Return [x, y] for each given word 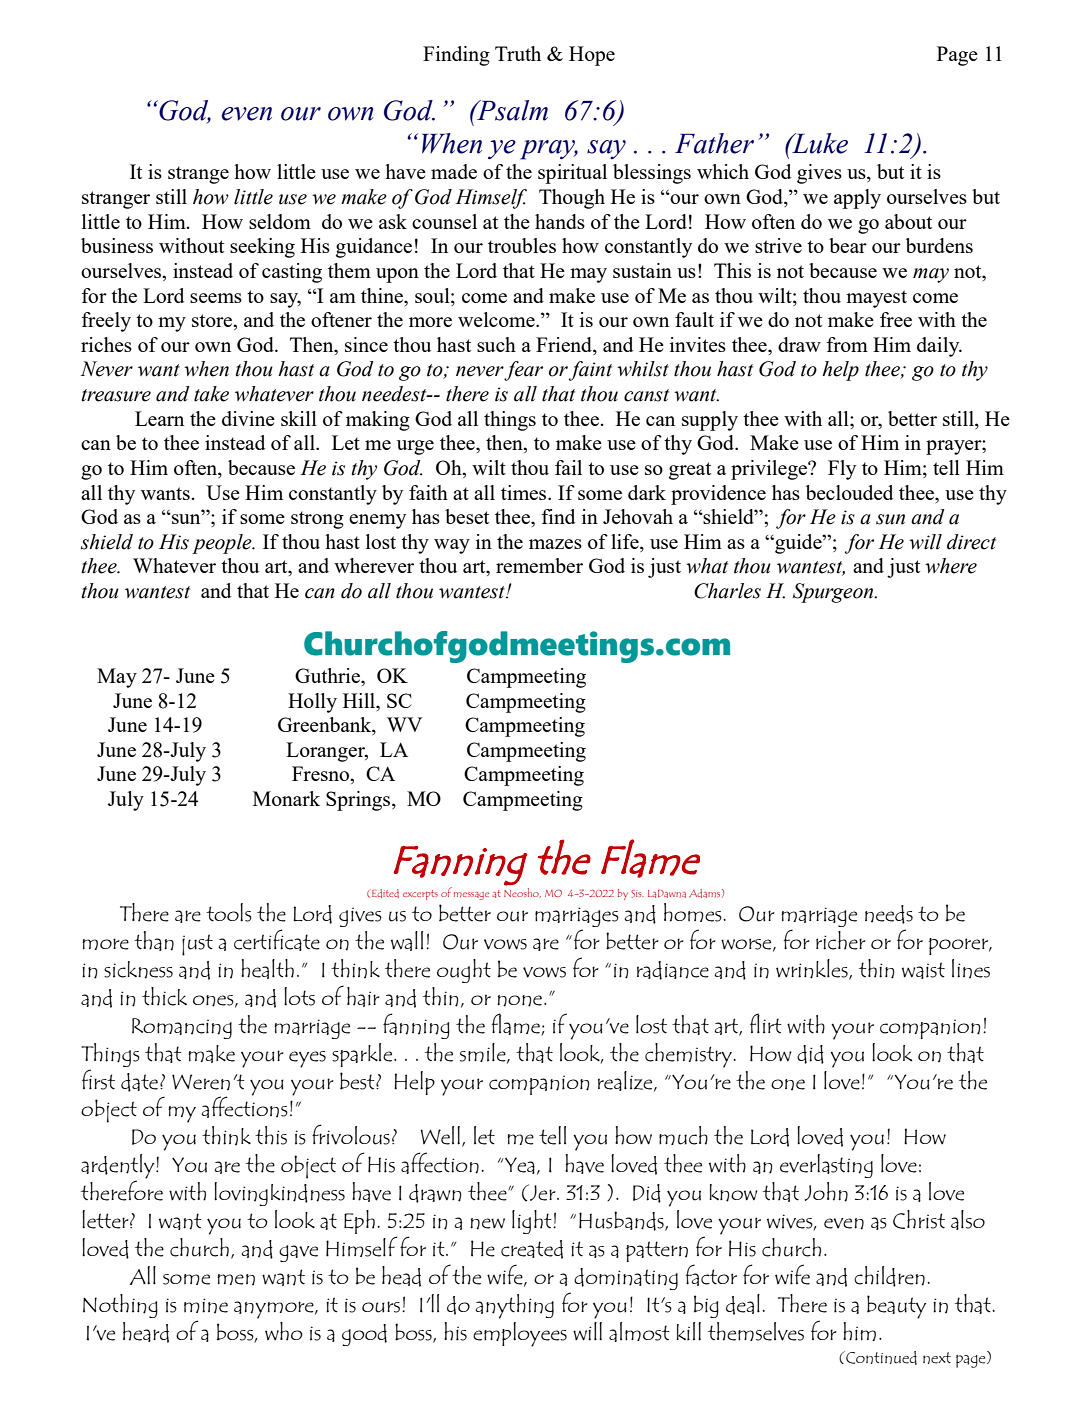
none [519, 1001]
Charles [727, 591]
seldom [280, 221]
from [847, 344]
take [211, 394]
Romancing [182, 1028]
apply [857, 199]
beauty [896, 1307]
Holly [312, 703]
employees [520, 1334]
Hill [360, 700]
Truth [518, 53]
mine [206, 1306]
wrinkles [813, 969]
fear [523, 371]
